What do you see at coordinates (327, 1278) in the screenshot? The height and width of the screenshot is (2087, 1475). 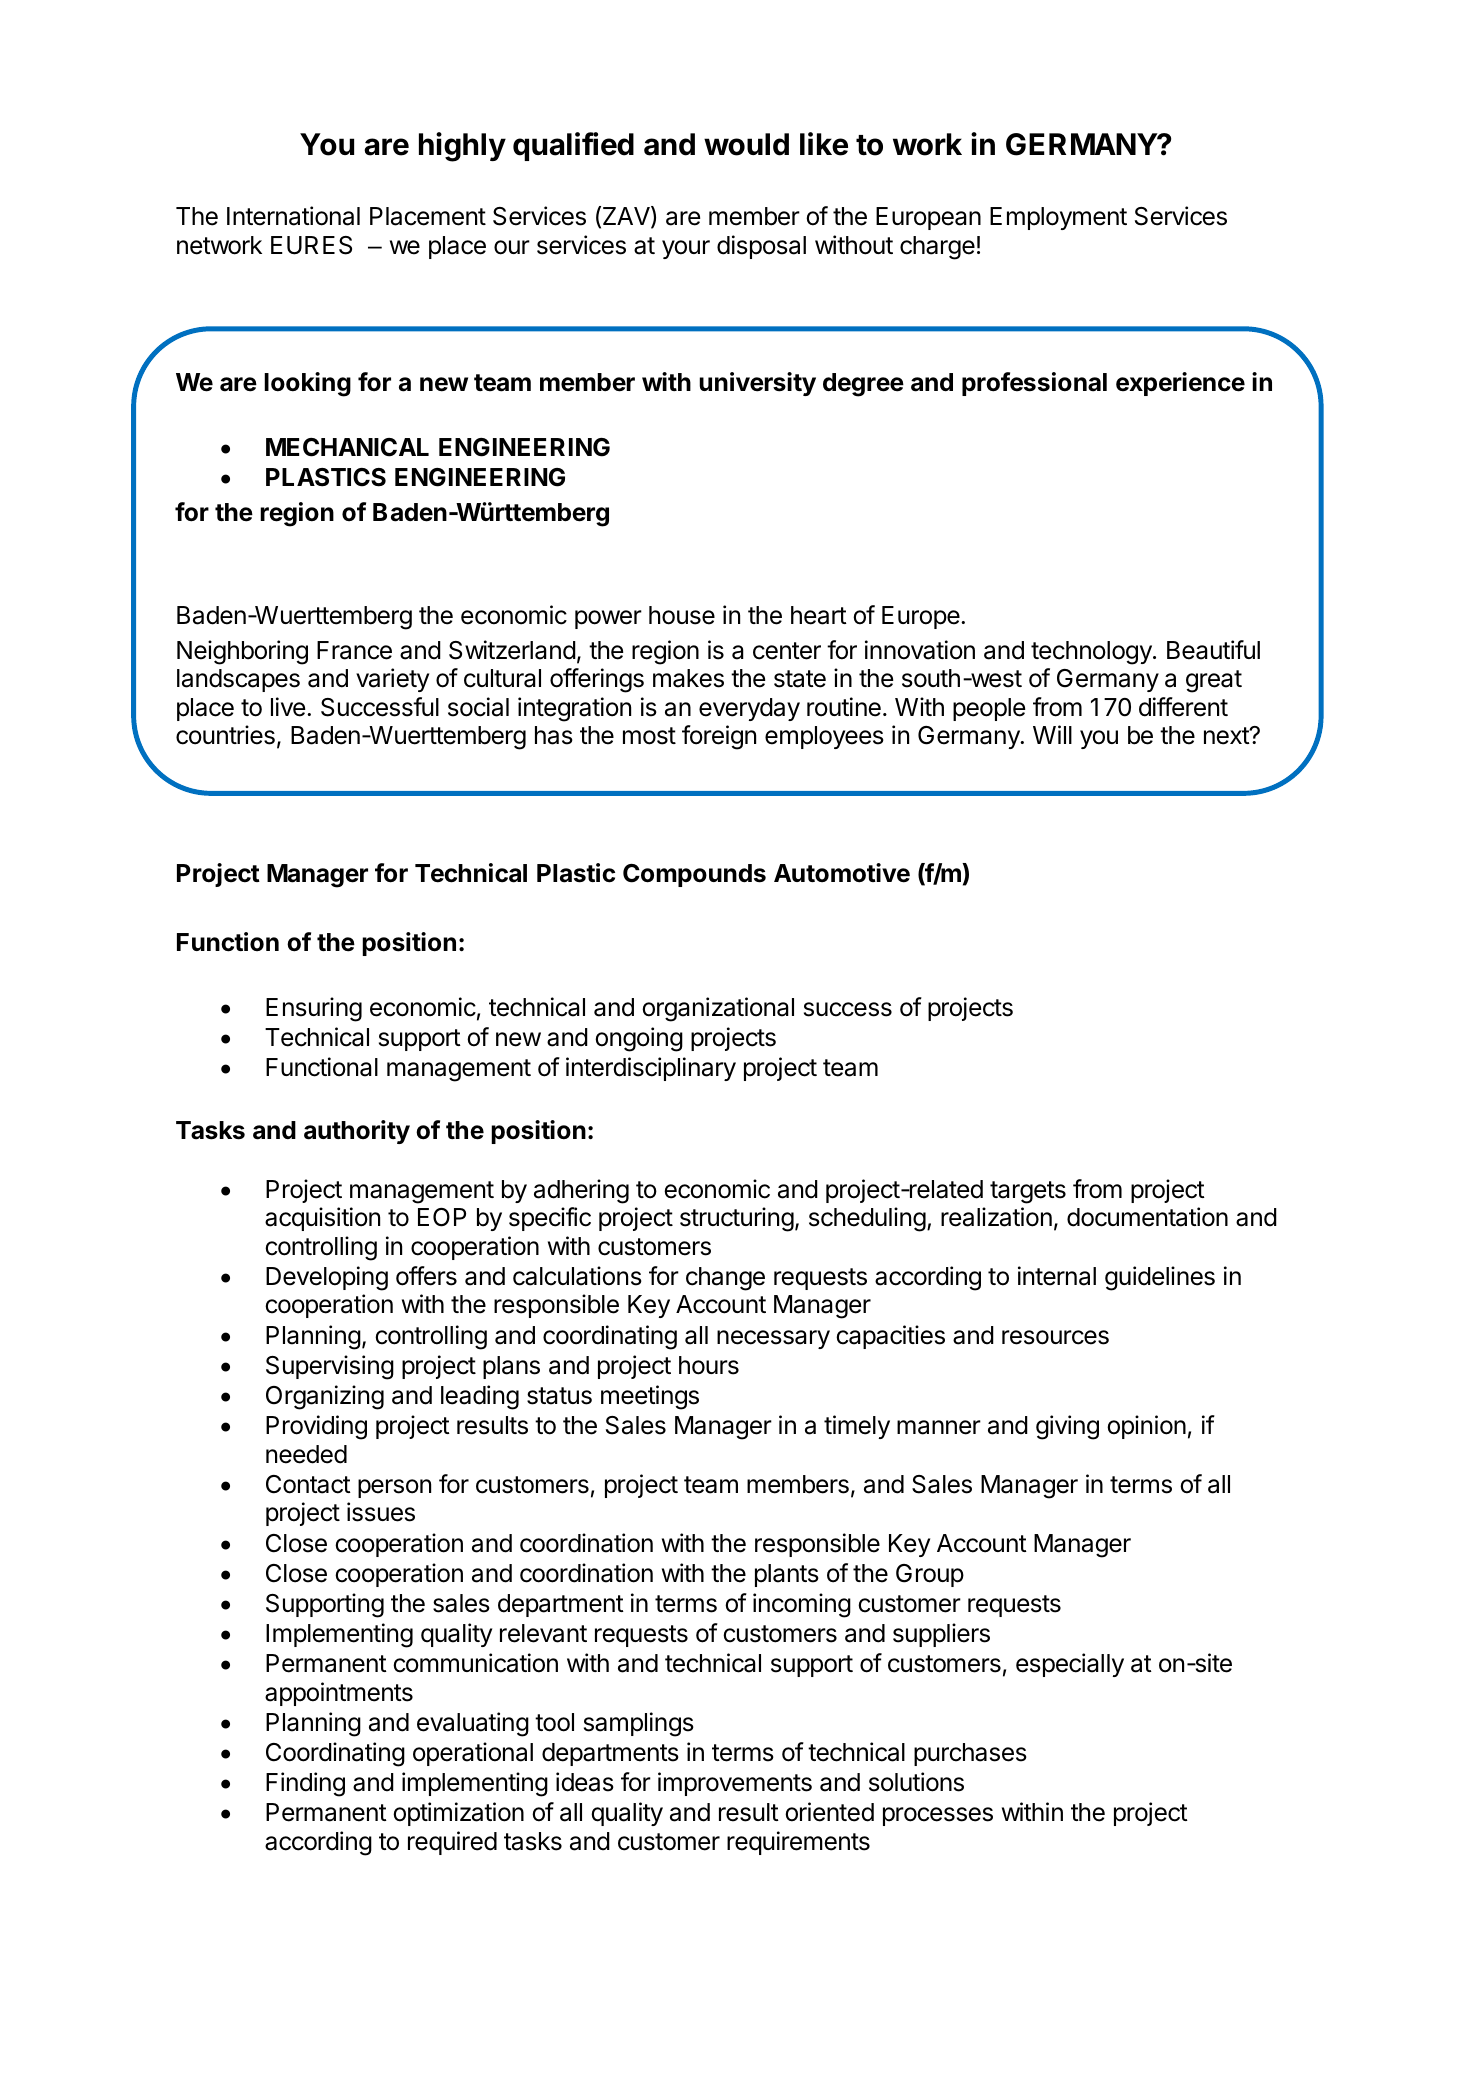 I see `Developing` at bounding box center [327, 1278].
